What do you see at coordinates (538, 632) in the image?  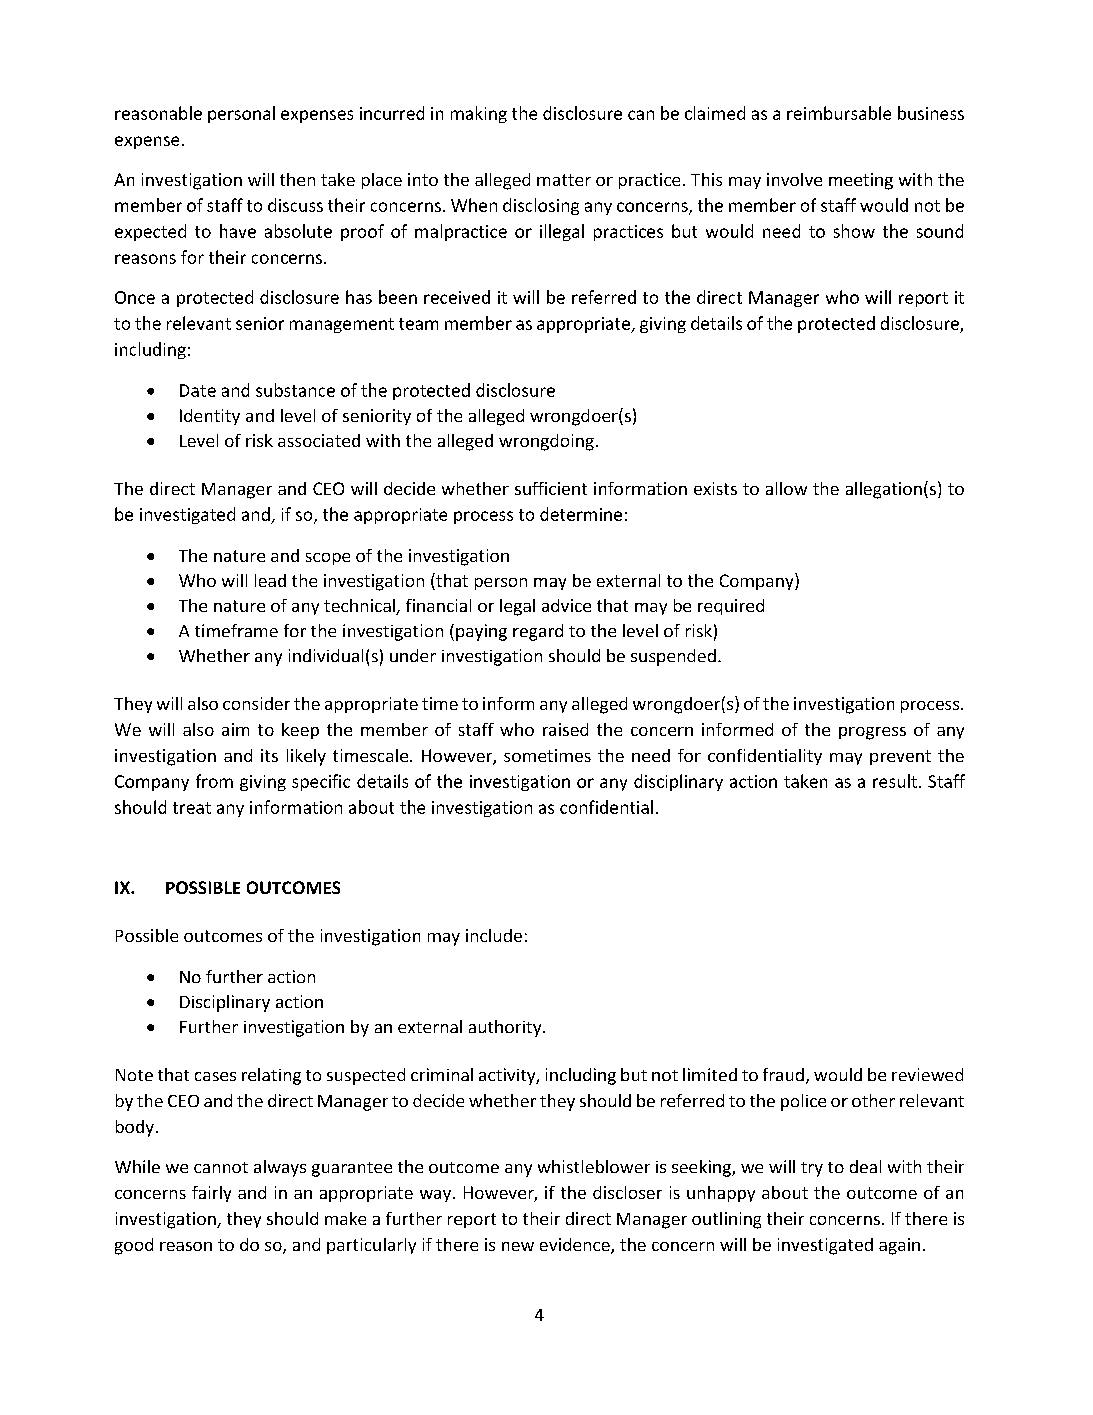 I see `regard` at bounding box center [538, 632].
